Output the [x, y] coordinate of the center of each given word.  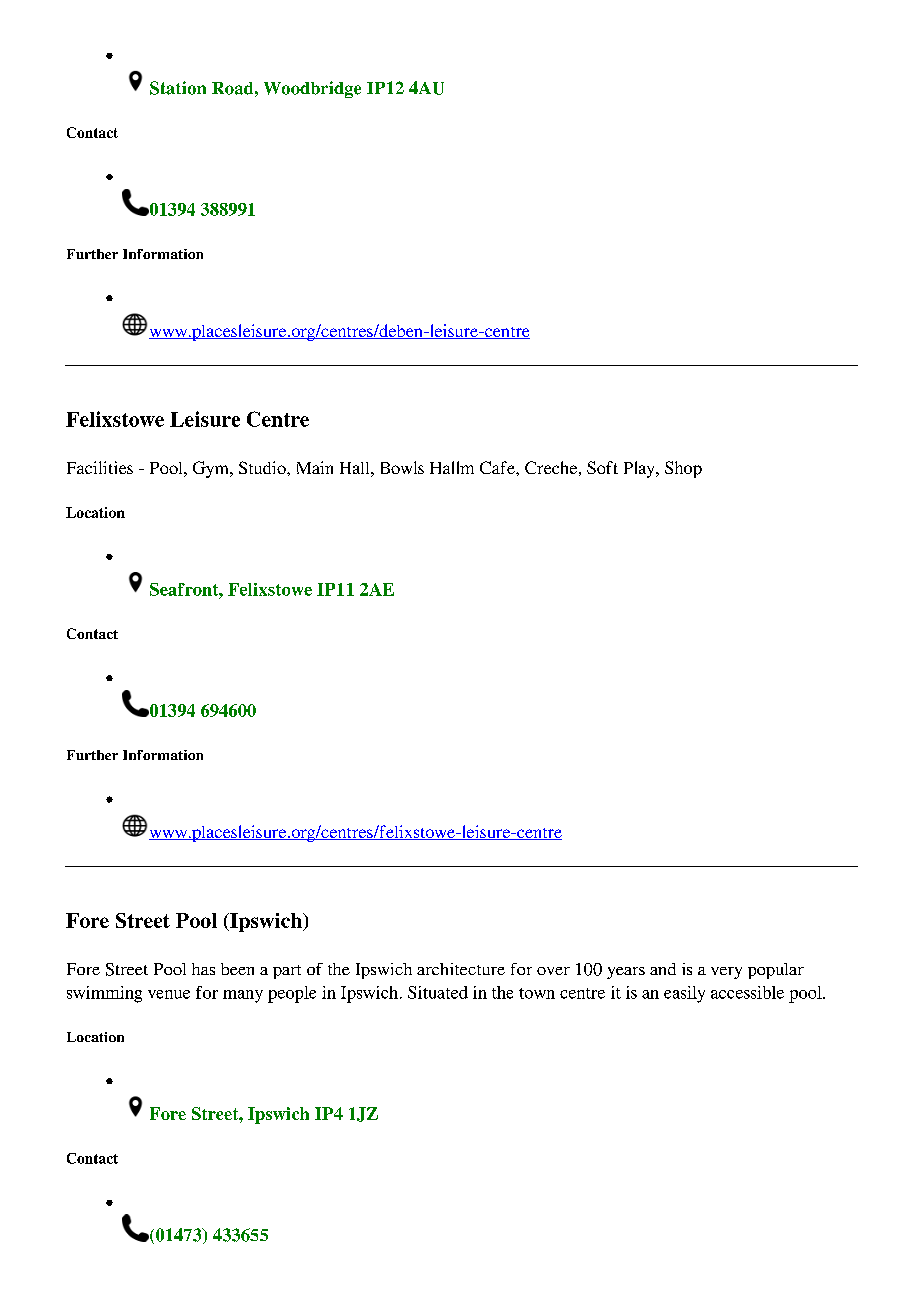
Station [178, 88]
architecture [461, 969]
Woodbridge [312, 89]
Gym [212, 469]
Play [640, 469]
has [203, 969]
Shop [683, 469]
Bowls [402, 467]
